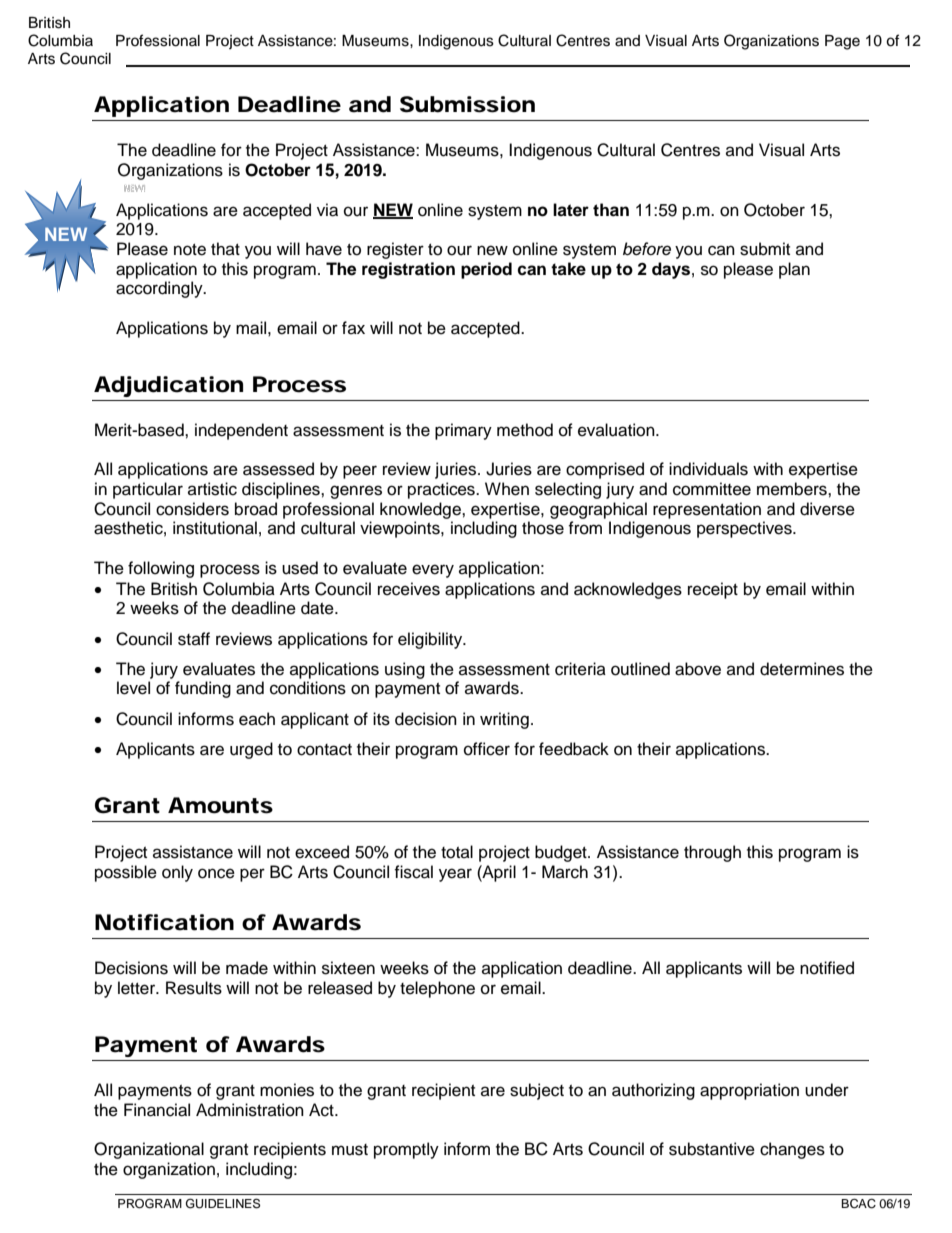  I want to click on GUIDELINES, so click(223, 1203).
